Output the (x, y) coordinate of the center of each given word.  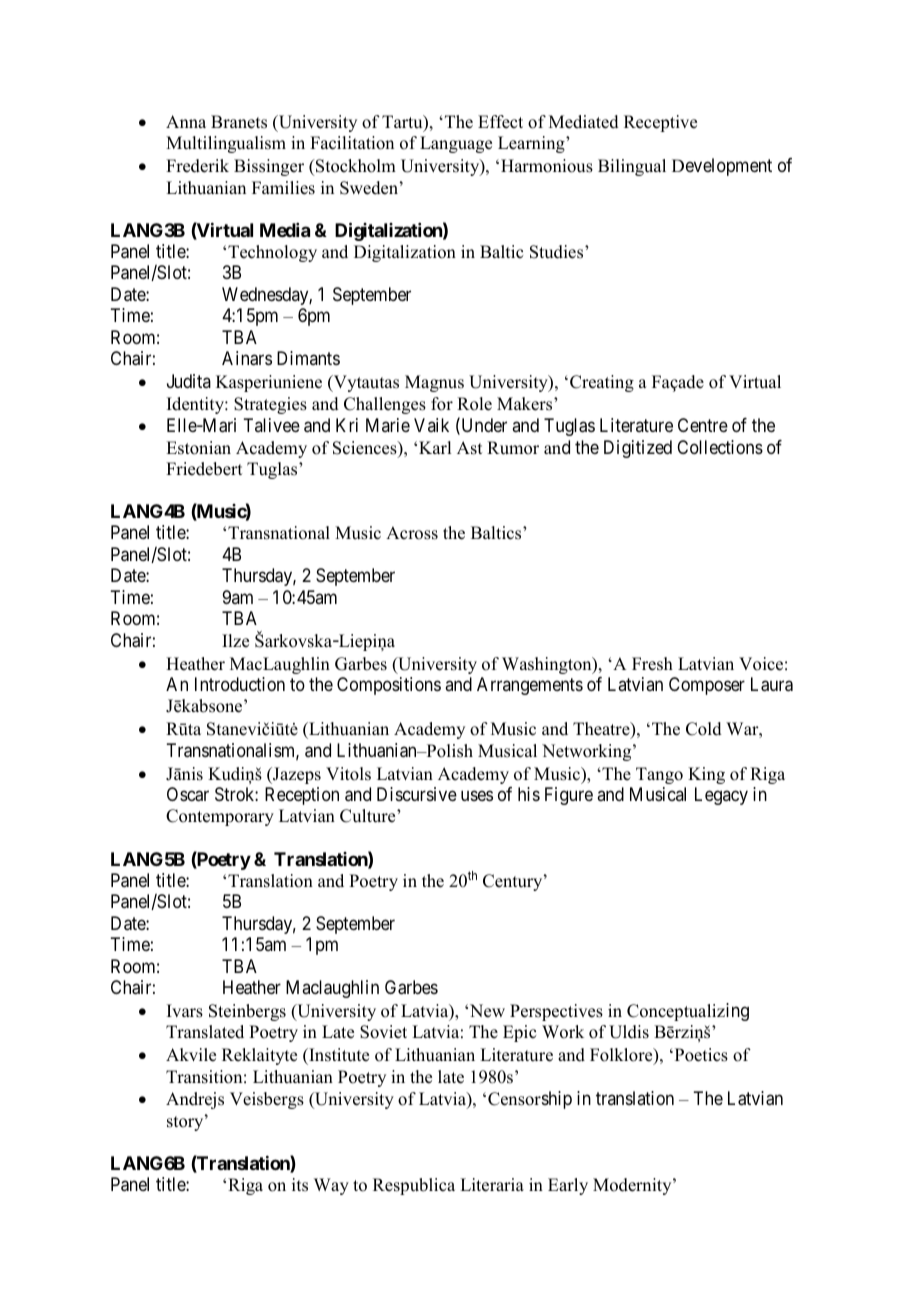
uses (477, 795)
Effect (500, 122)
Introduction (240, 684)
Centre (703, 425)
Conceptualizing (688, 1012)
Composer (707, 686)
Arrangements (530, 686)
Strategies (270, 405)
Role (474, 404)
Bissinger (269, 167)
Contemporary (220, 817)
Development (722, 167)
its (300, 1185)
